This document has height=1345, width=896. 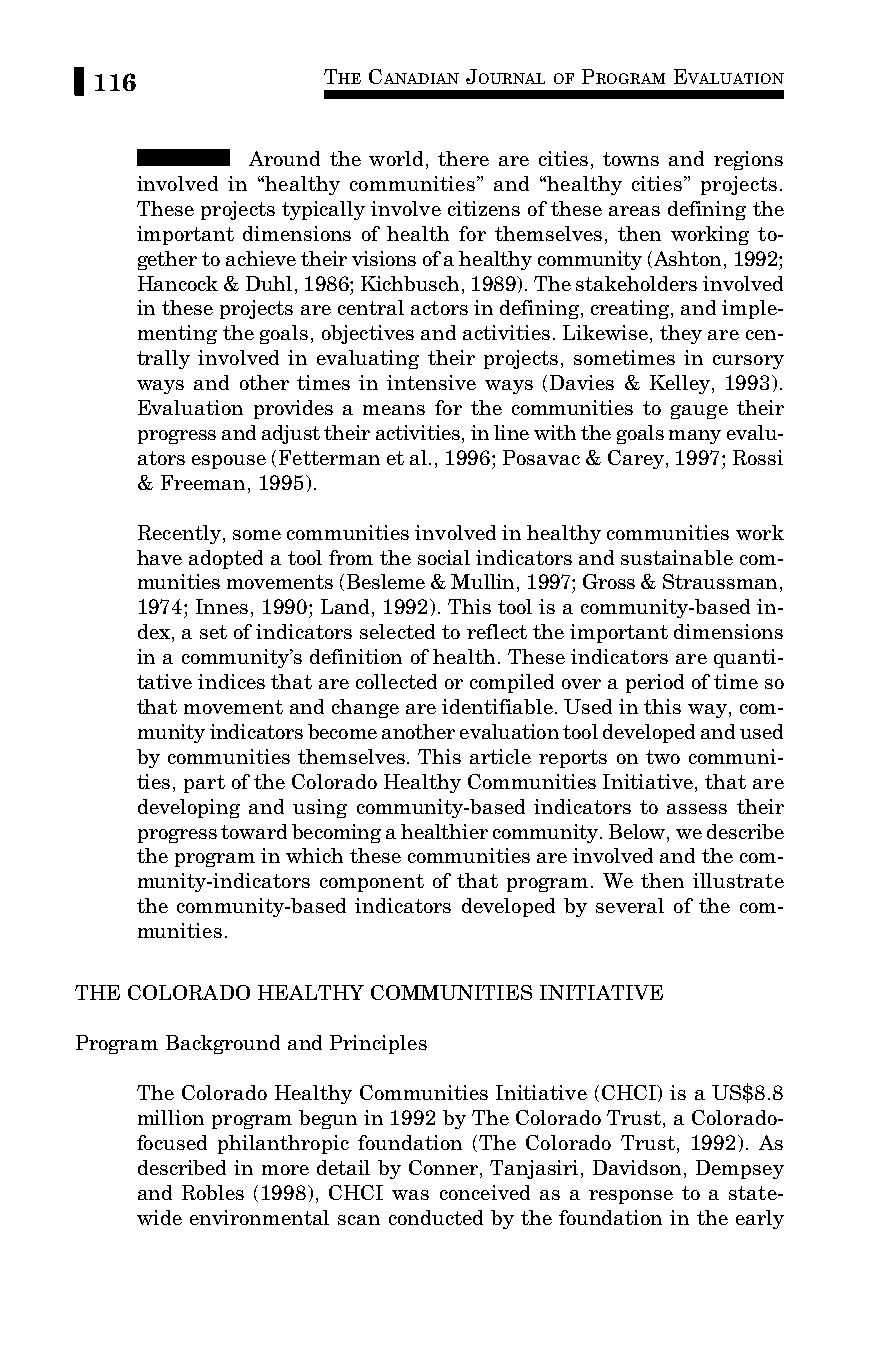 What do you see at coordinates (284, 158) in the document?
I see `Around` at bounding box center [284, 158].
